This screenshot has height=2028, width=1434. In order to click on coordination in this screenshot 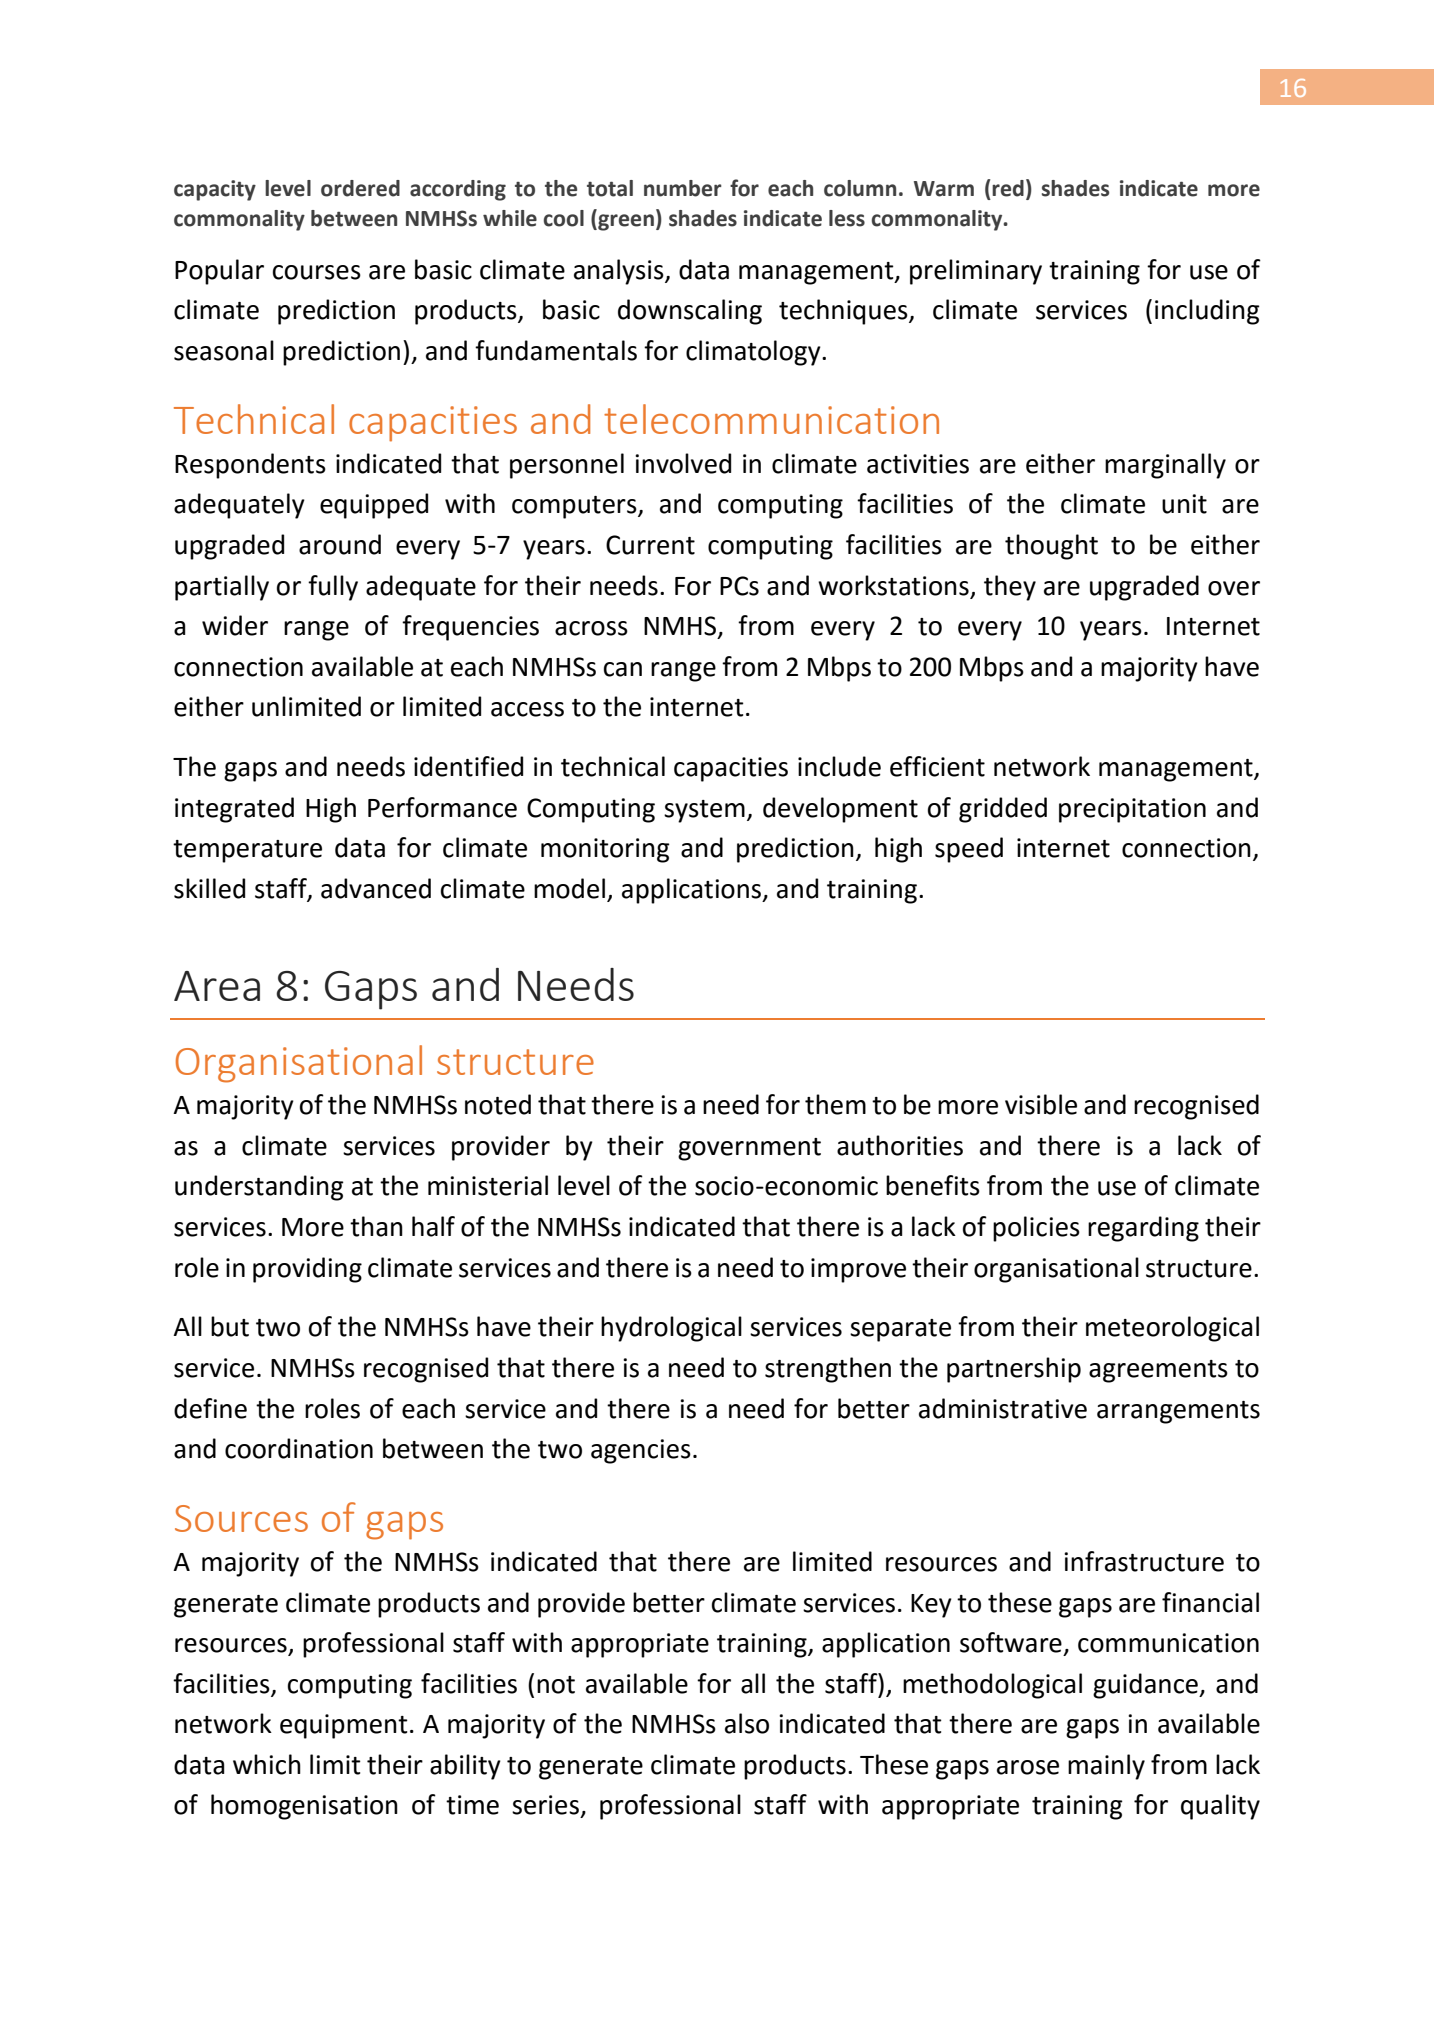, I will do `click(299, 1448)`.
